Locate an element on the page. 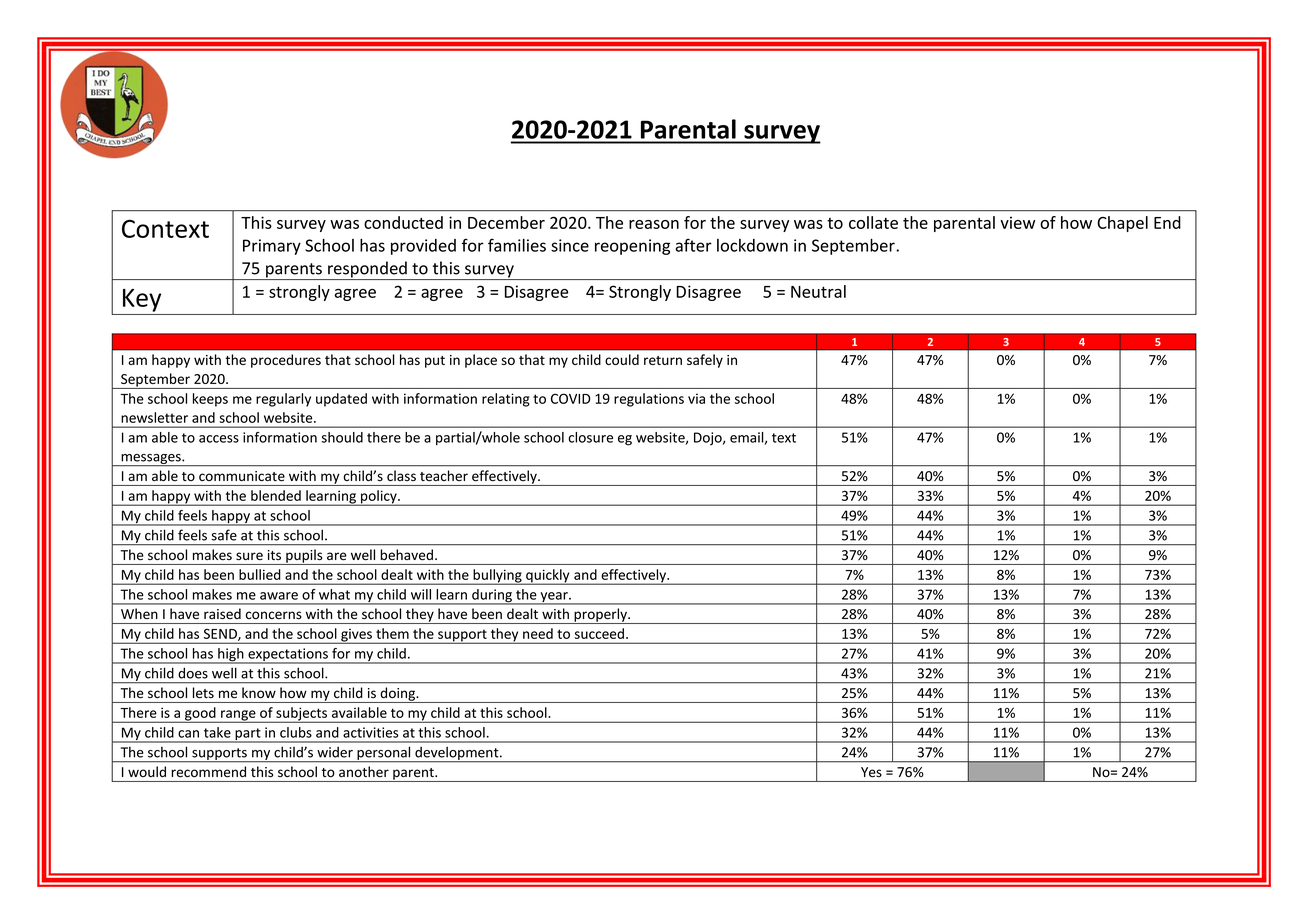 Image resolution: width=1308 pixels, height=924 pixels. since is located at coordinates (570, 245).
